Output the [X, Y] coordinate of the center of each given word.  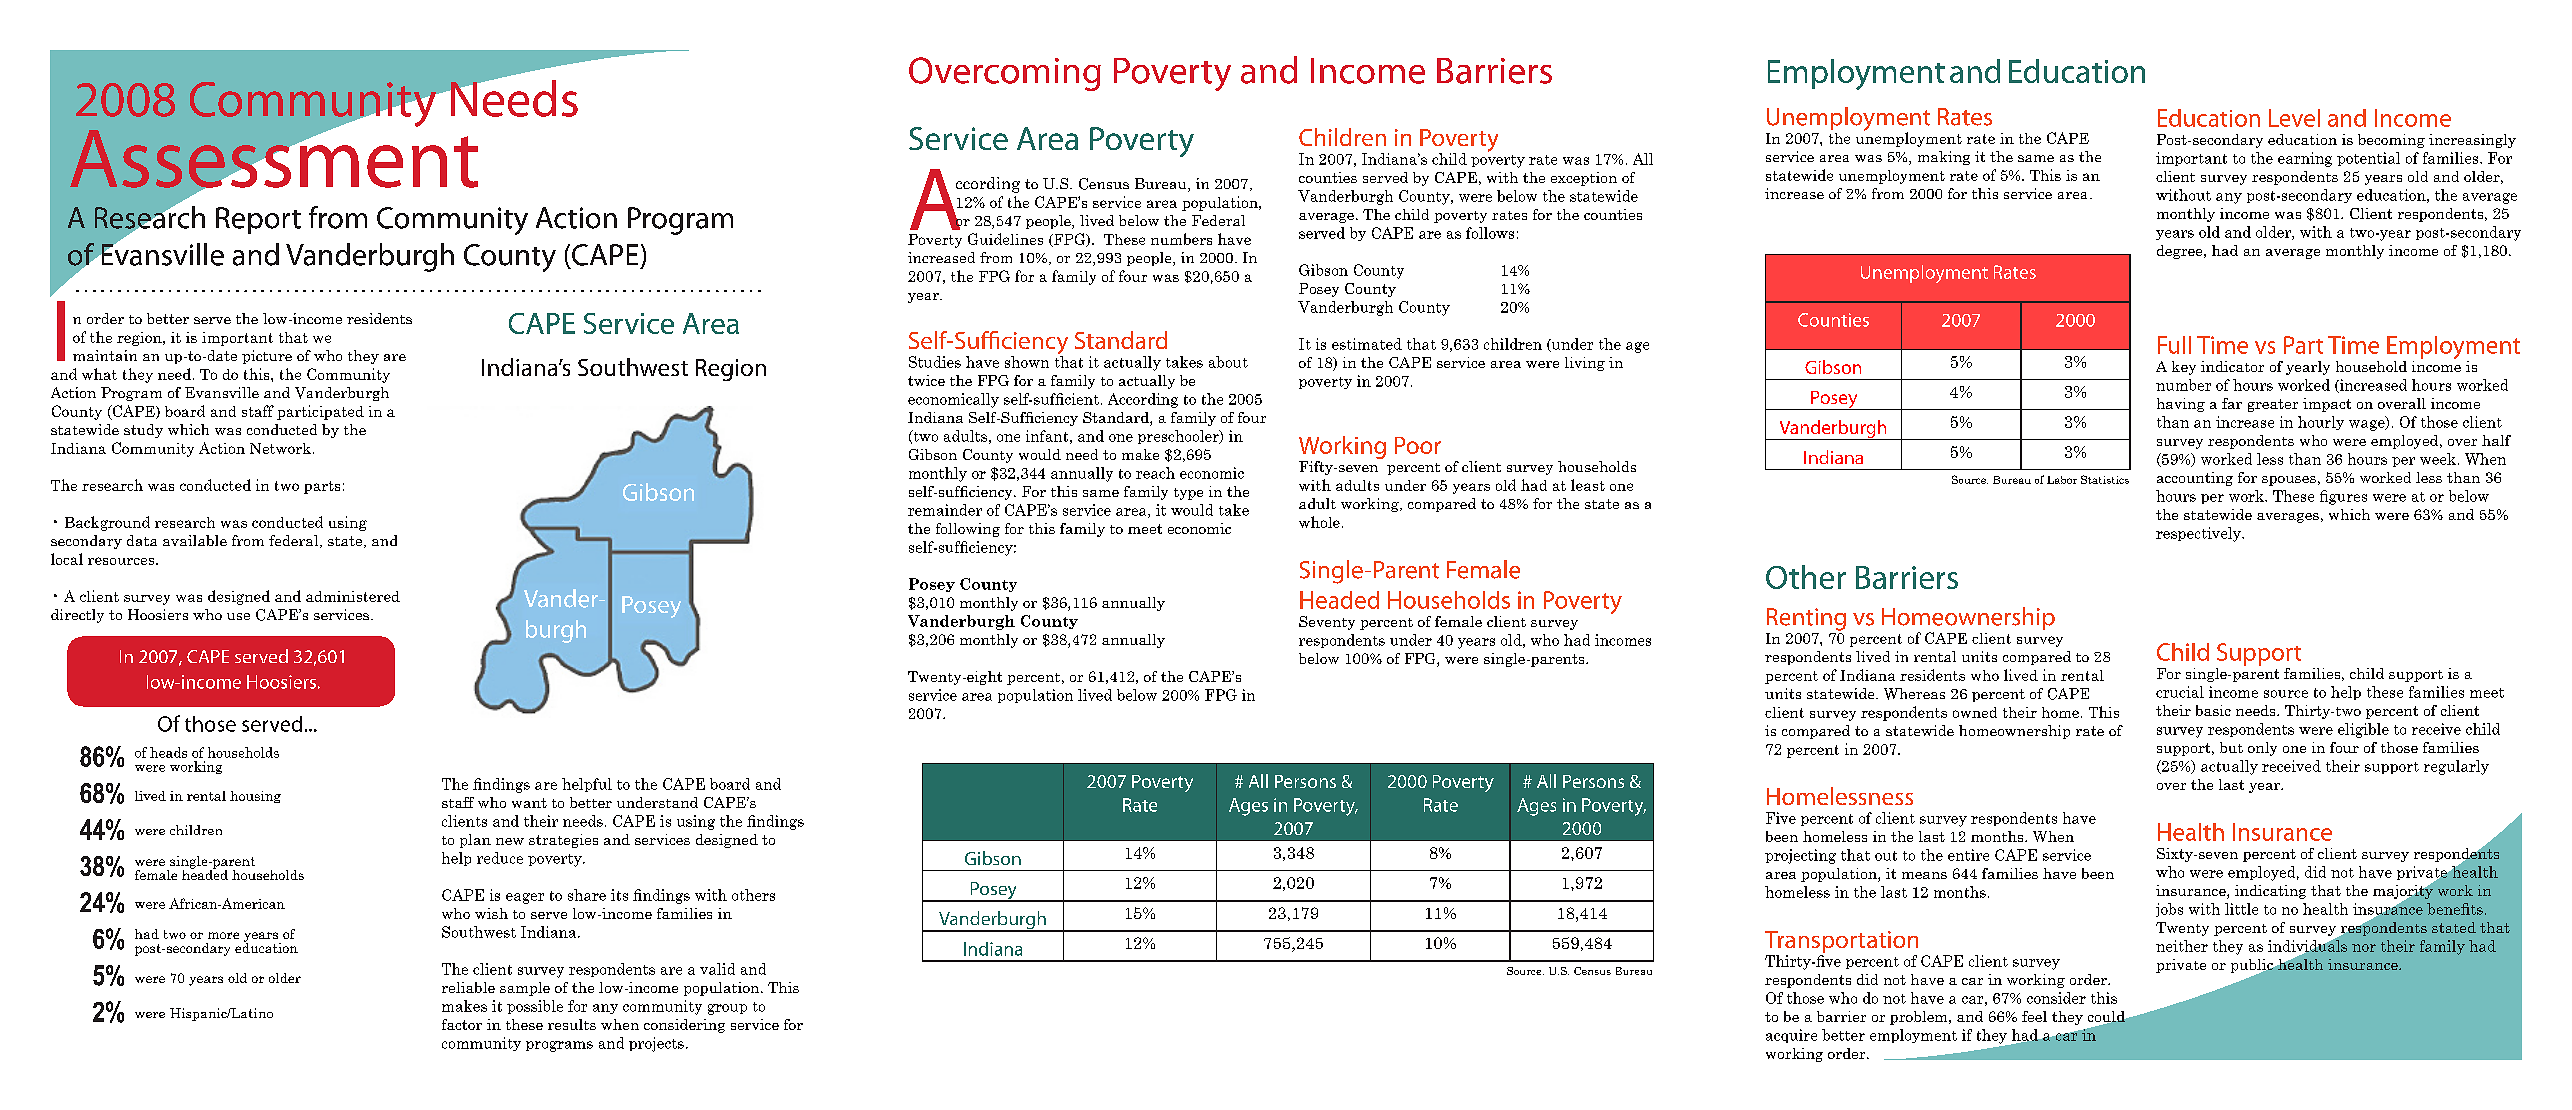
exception [1584, 179]
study [143, 431]
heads [168, 752]
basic [2213, 710]
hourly [2321, 423]
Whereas [1914, 694]
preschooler [1179, 437]
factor [462, 1024]
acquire [1791, 1036]
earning [2305, 159]
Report [258, 220]
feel [2034, 1016]
